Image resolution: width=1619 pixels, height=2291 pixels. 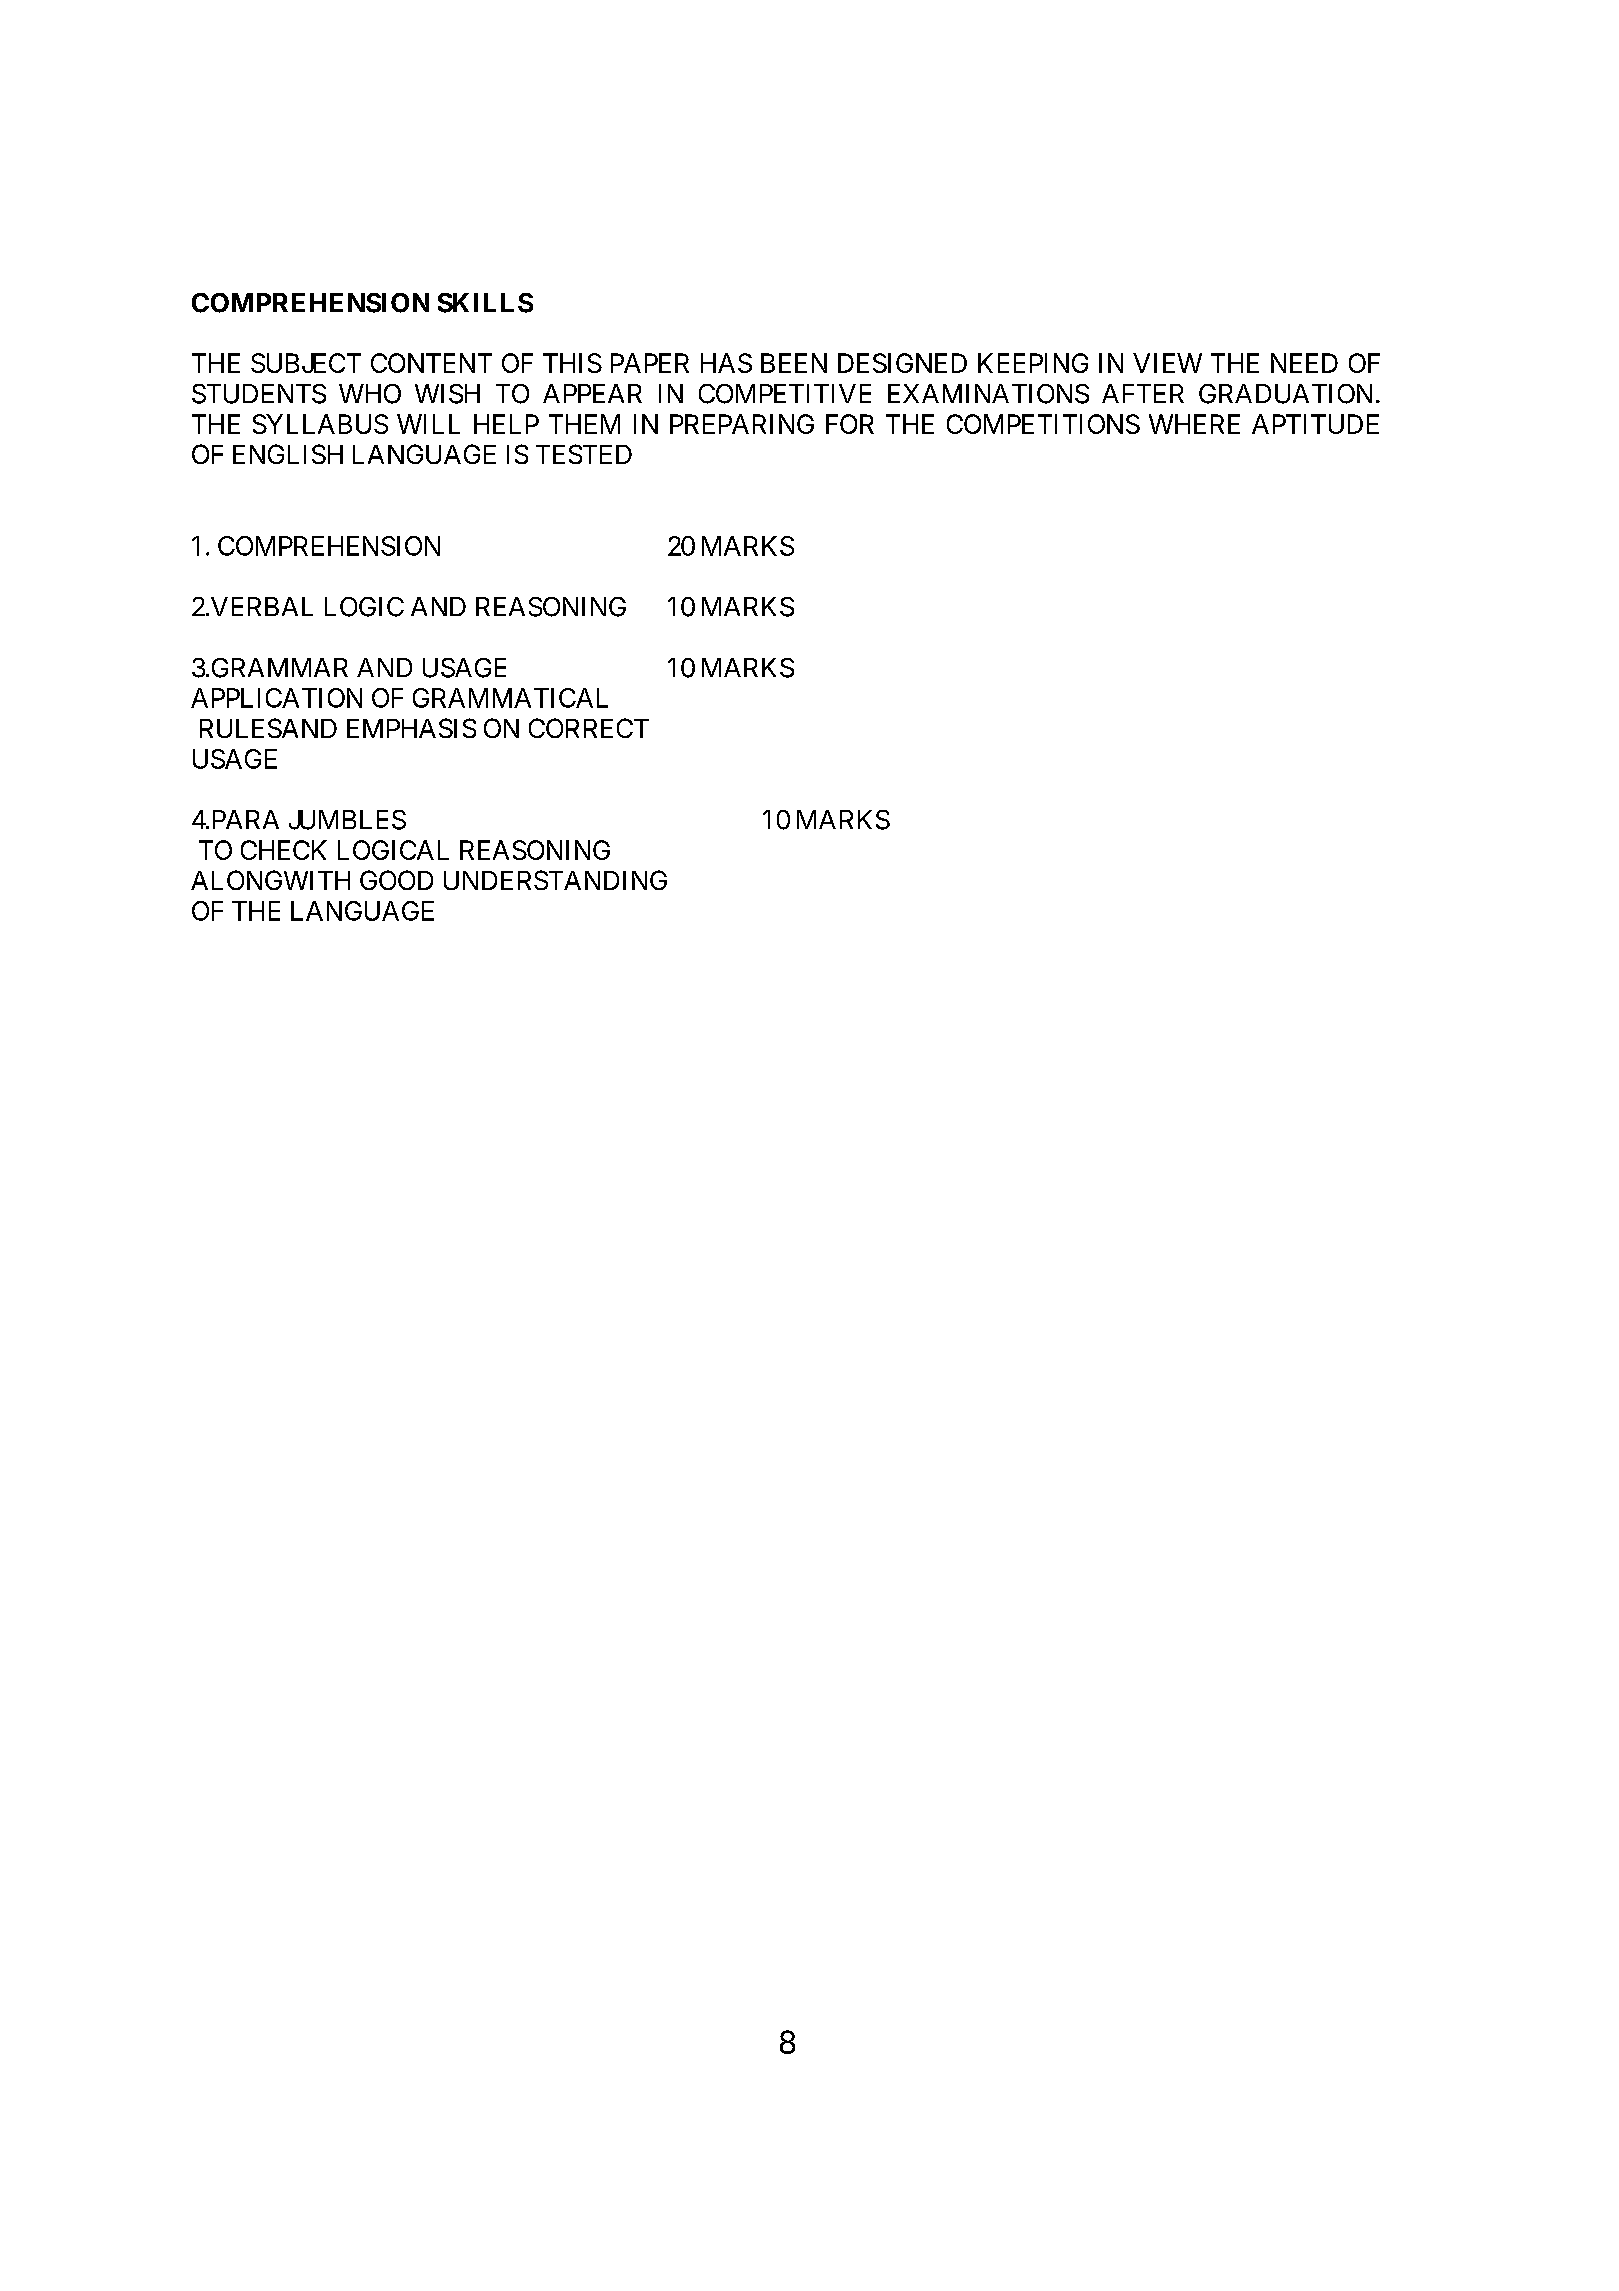 I want to click on CORRECT, so click(x=589, y=728).
